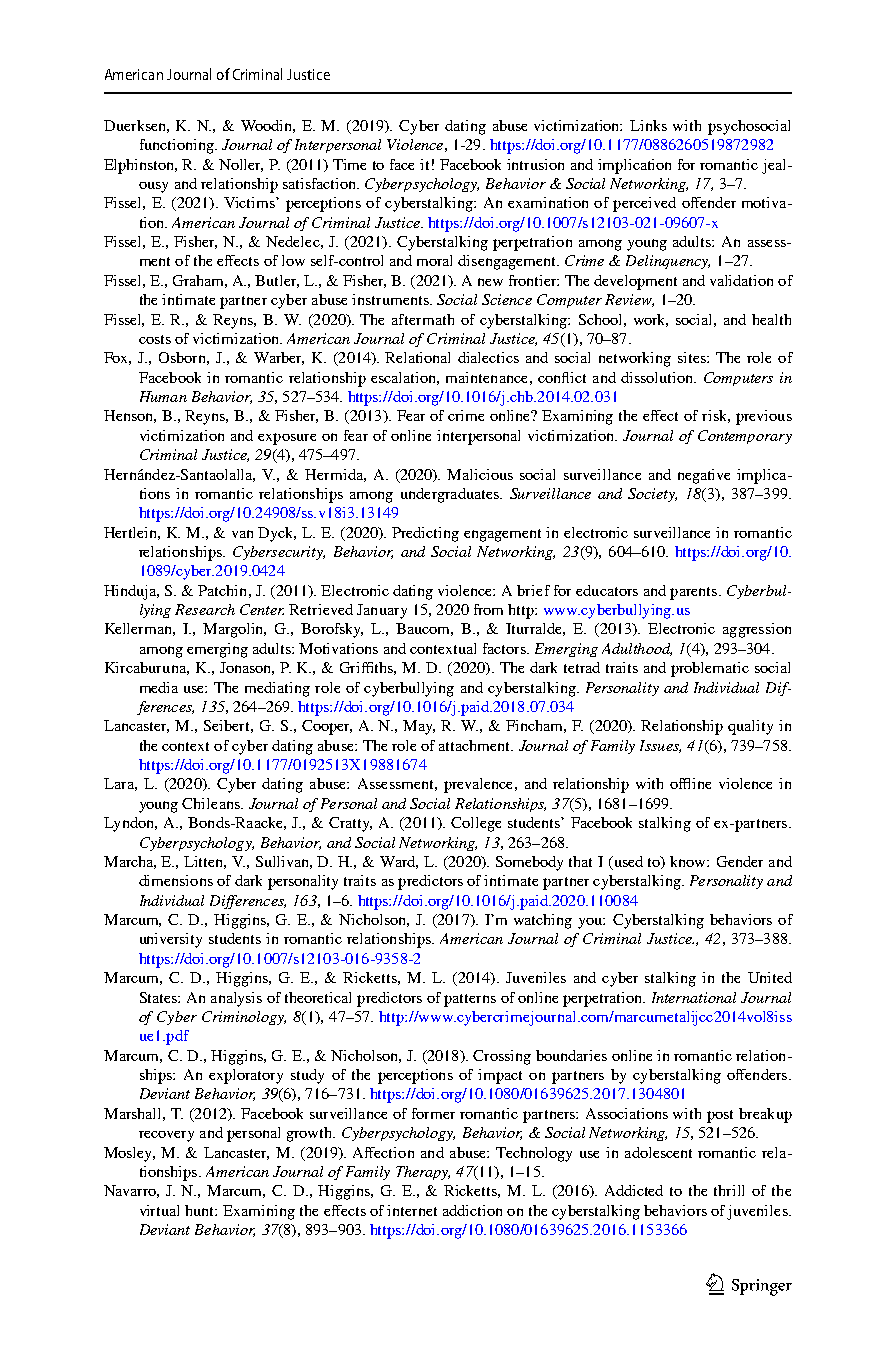 This page has width=896, height=1359. Describe the element at coordinates (159, 1210) in the page. I see `virtual` at that location.
